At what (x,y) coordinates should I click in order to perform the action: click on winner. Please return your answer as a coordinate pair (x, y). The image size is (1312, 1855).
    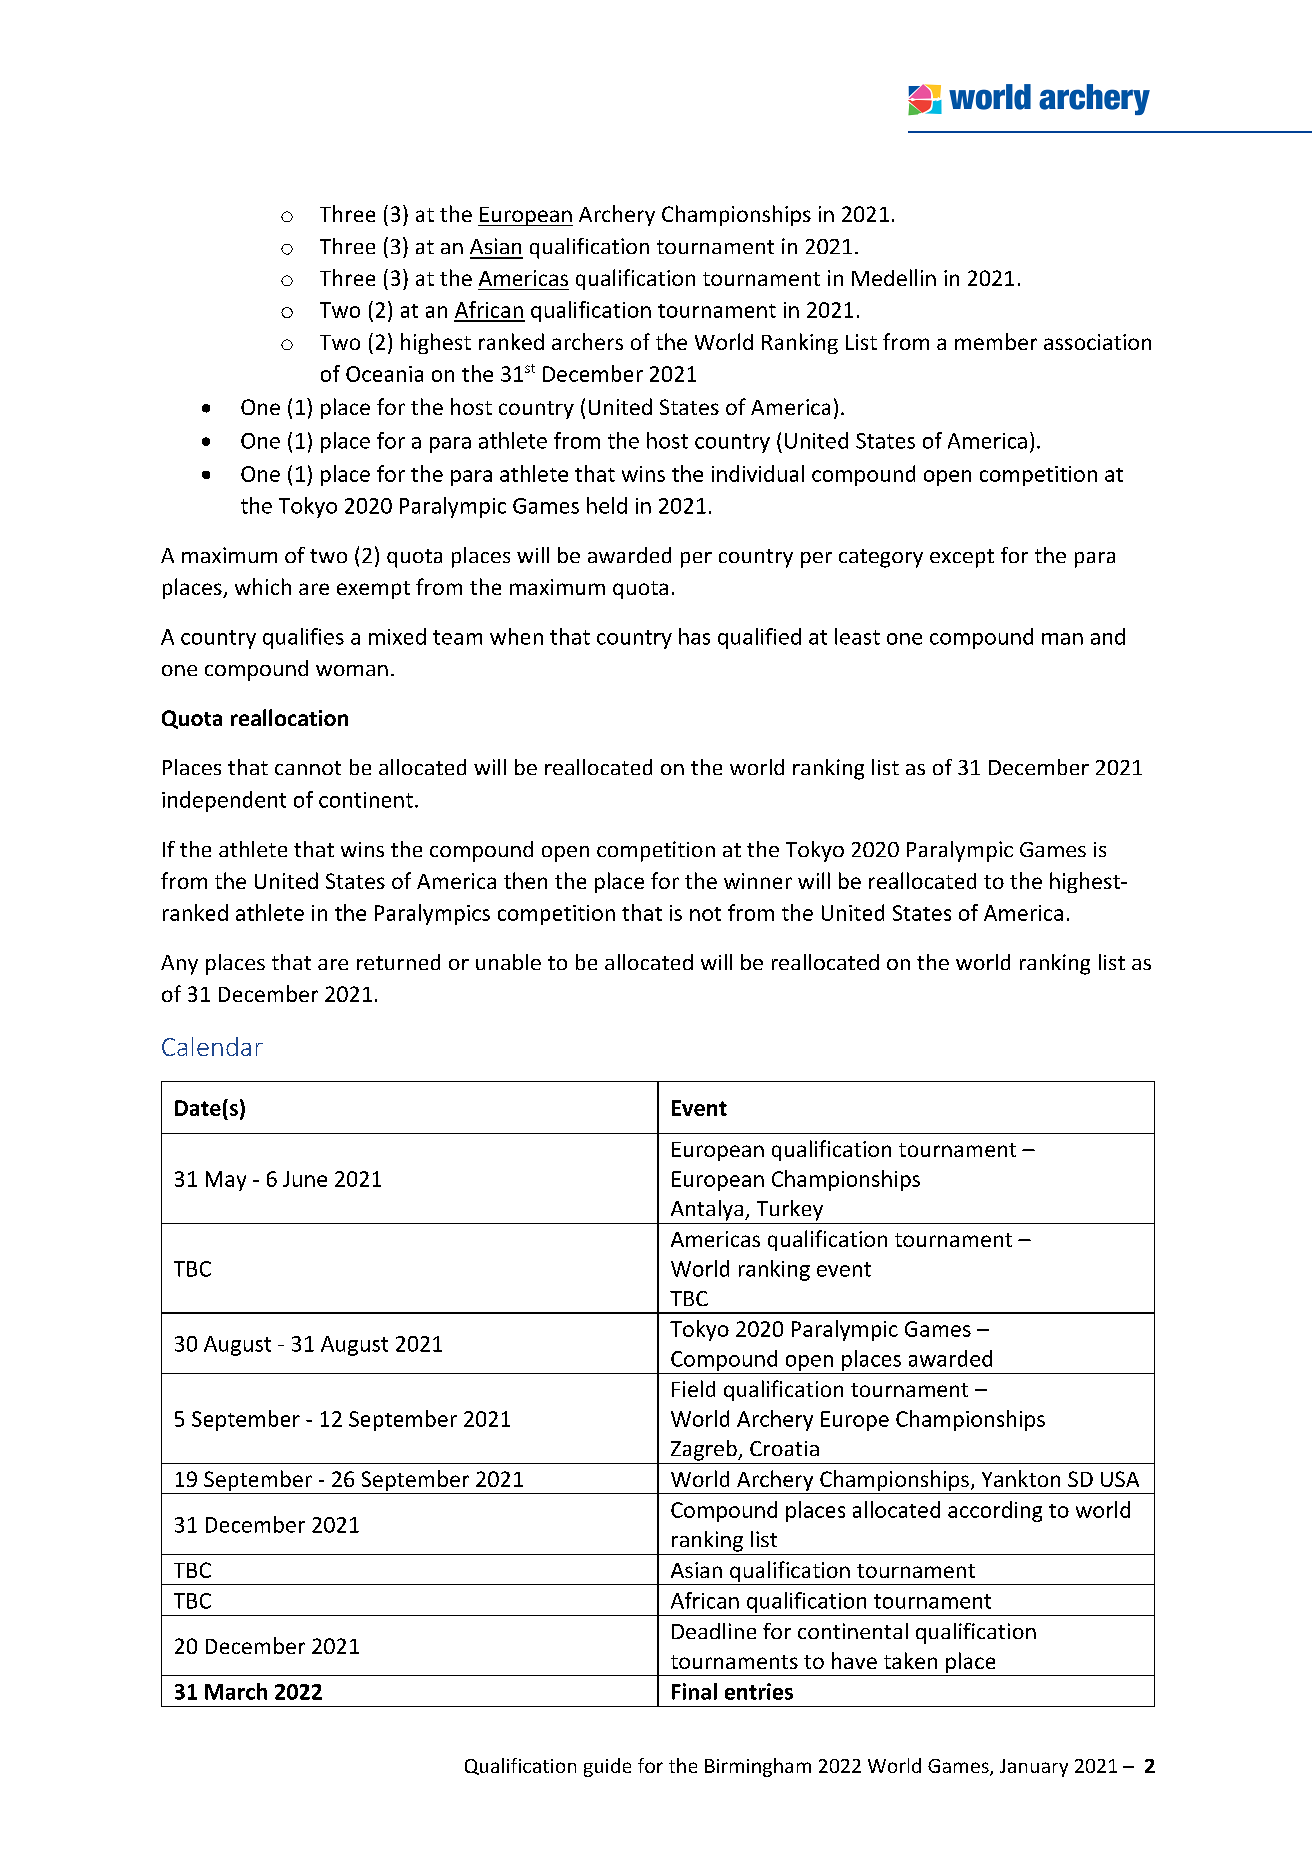
    Looking at the image, I should click on (758, 881).
